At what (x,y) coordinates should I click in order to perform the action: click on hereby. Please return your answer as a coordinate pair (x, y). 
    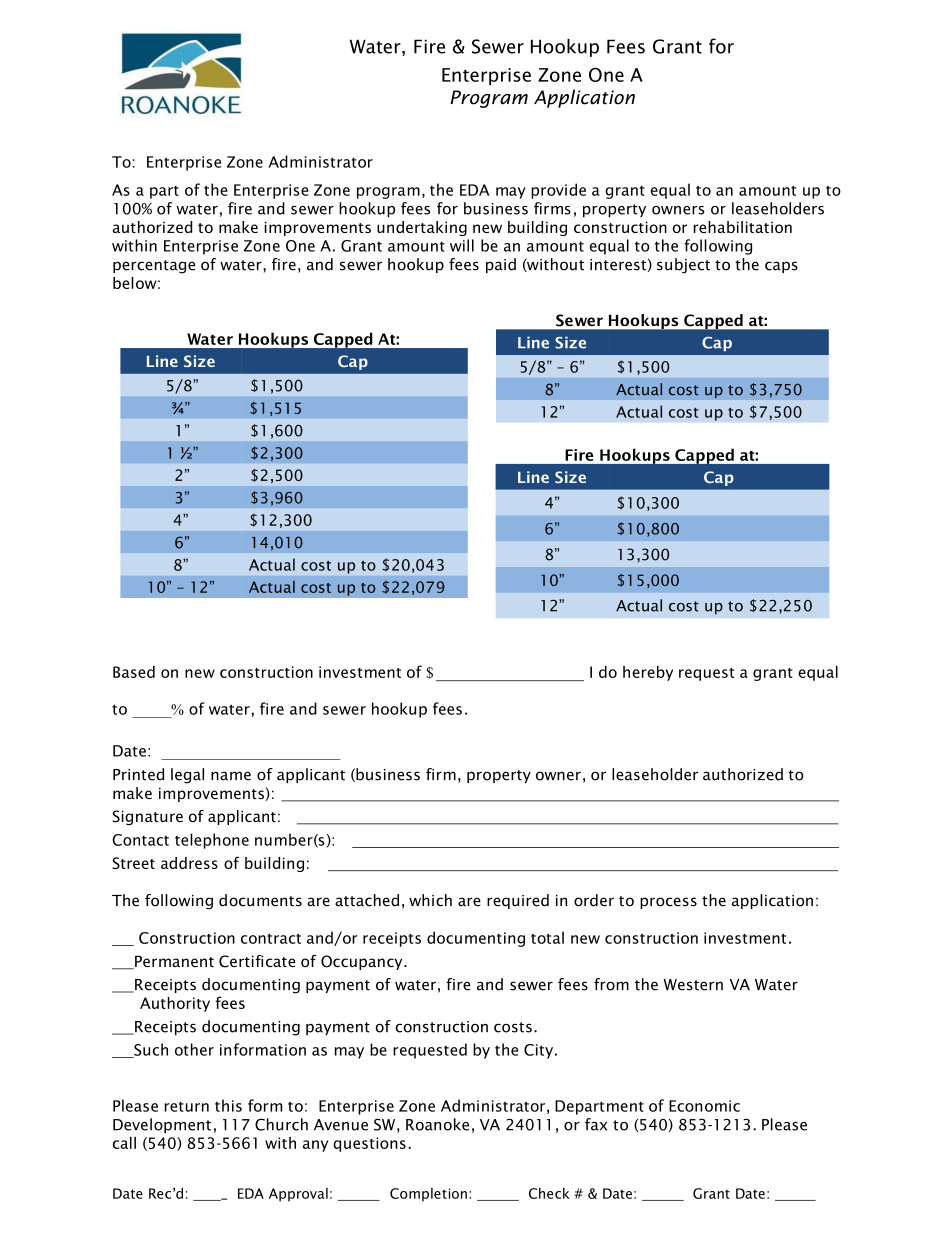
    Looking at the image, I should click on (648, 673).
